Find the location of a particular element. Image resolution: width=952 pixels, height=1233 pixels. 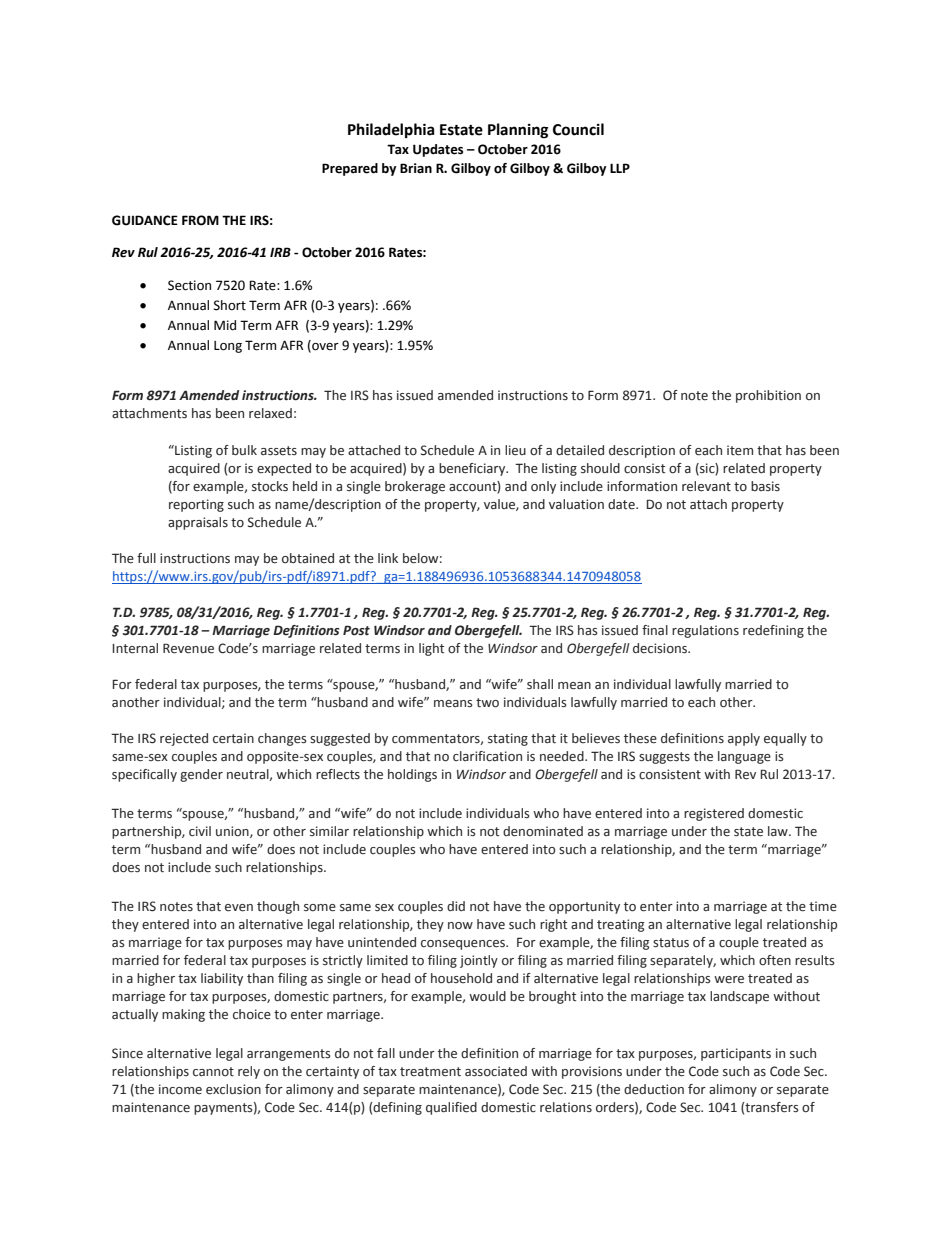

item is located at coordinates (740, 450).
